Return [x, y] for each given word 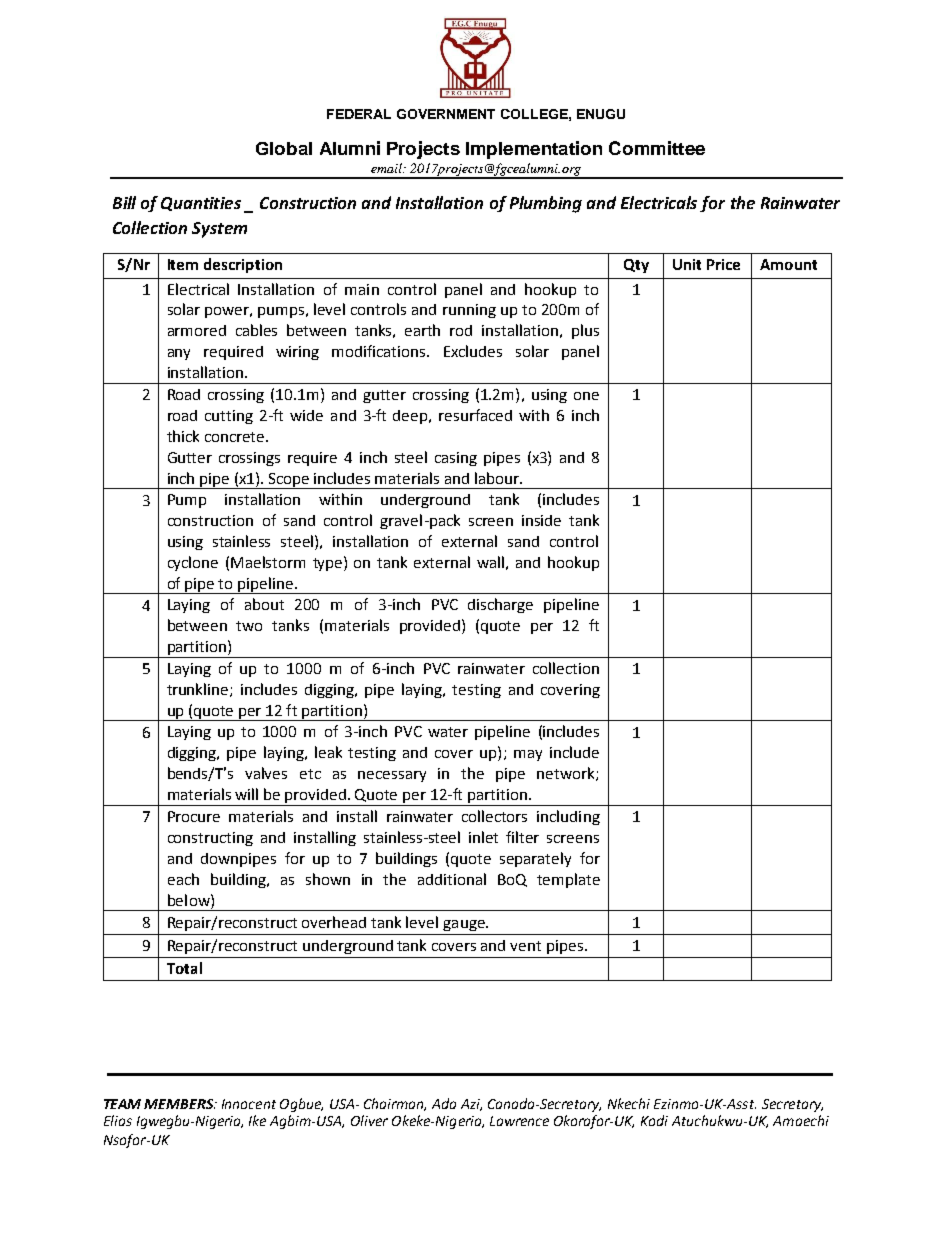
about [264, 604]
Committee [657, 148]
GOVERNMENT [446, 114]
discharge [500, 605]
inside [541, 520]
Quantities [201, 204]
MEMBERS [180, 1104]
